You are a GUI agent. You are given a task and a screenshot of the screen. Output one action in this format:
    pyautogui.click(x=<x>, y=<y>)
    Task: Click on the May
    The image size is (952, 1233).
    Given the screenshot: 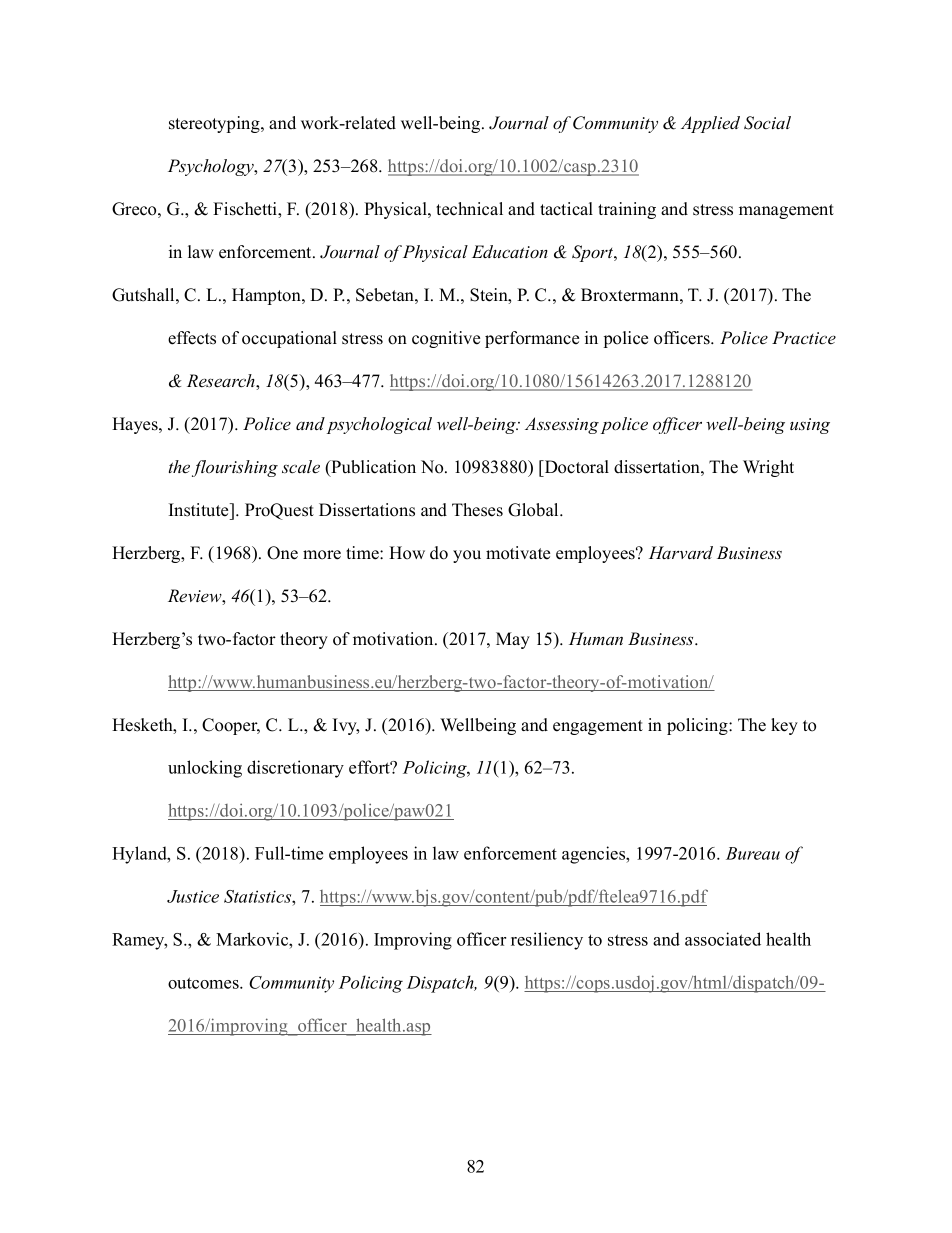 What is the action you would take?
    pyautogui.click(x=513, y=640)
